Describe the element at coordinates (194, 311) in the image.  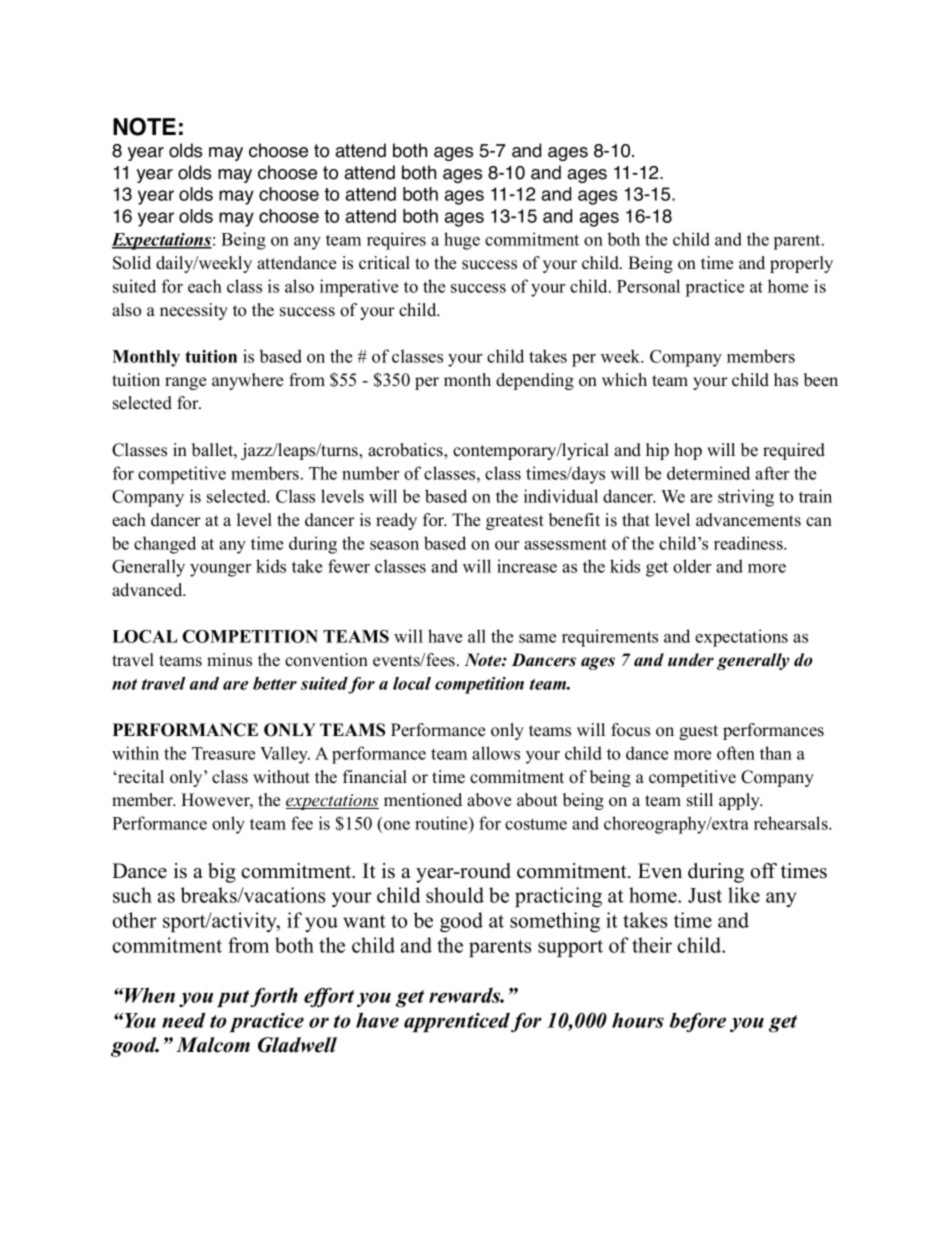
I see `necessity` at that location.
